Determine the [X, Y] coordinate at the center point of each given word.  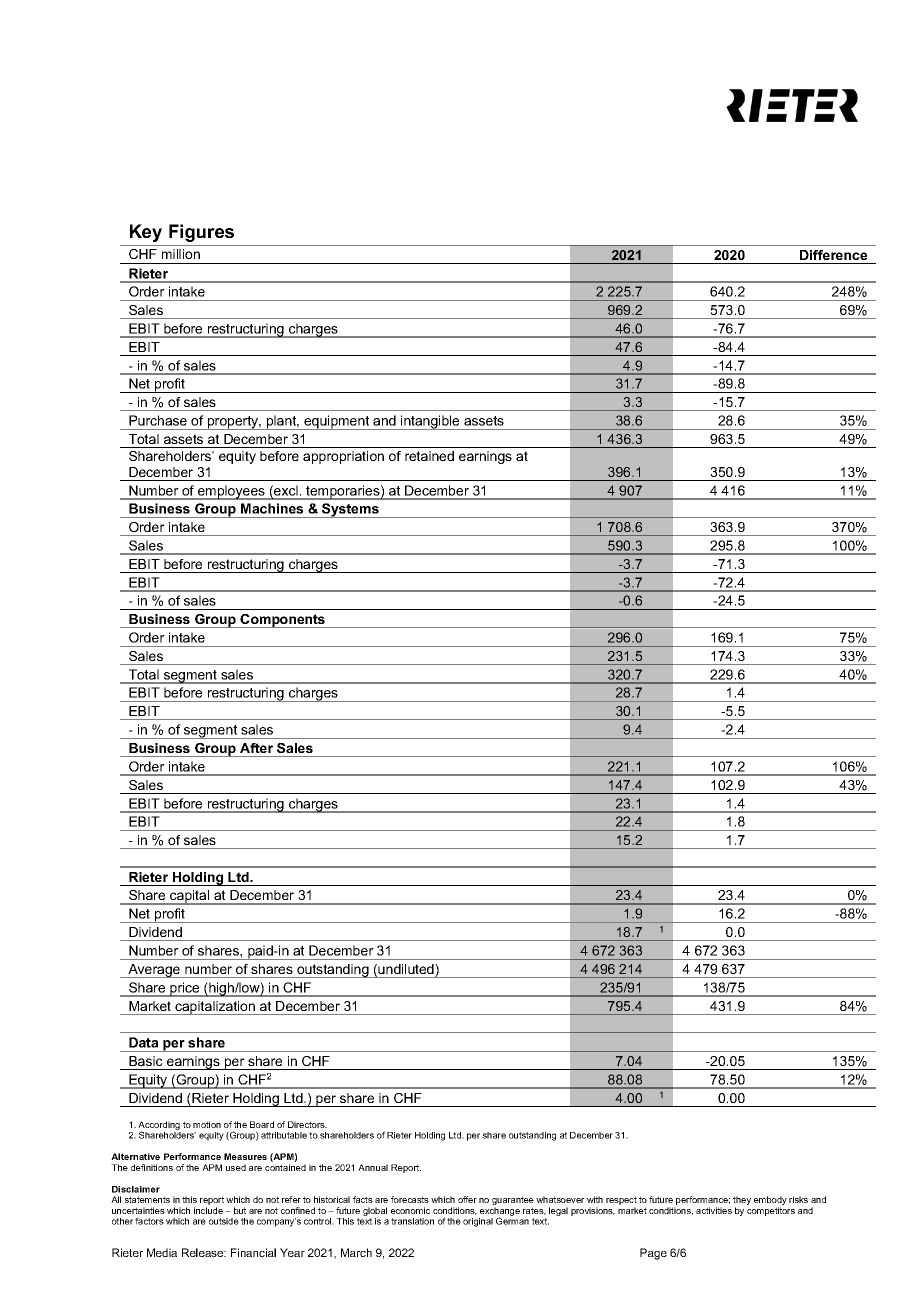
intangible [430, 422]
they [742, 1202]
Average [154, 971]
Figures [201, 233]
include [208, 1210]
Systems [350, 510]
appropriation [343, 457]
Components [283, 621]
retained [429, 456]
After [256, 748]
